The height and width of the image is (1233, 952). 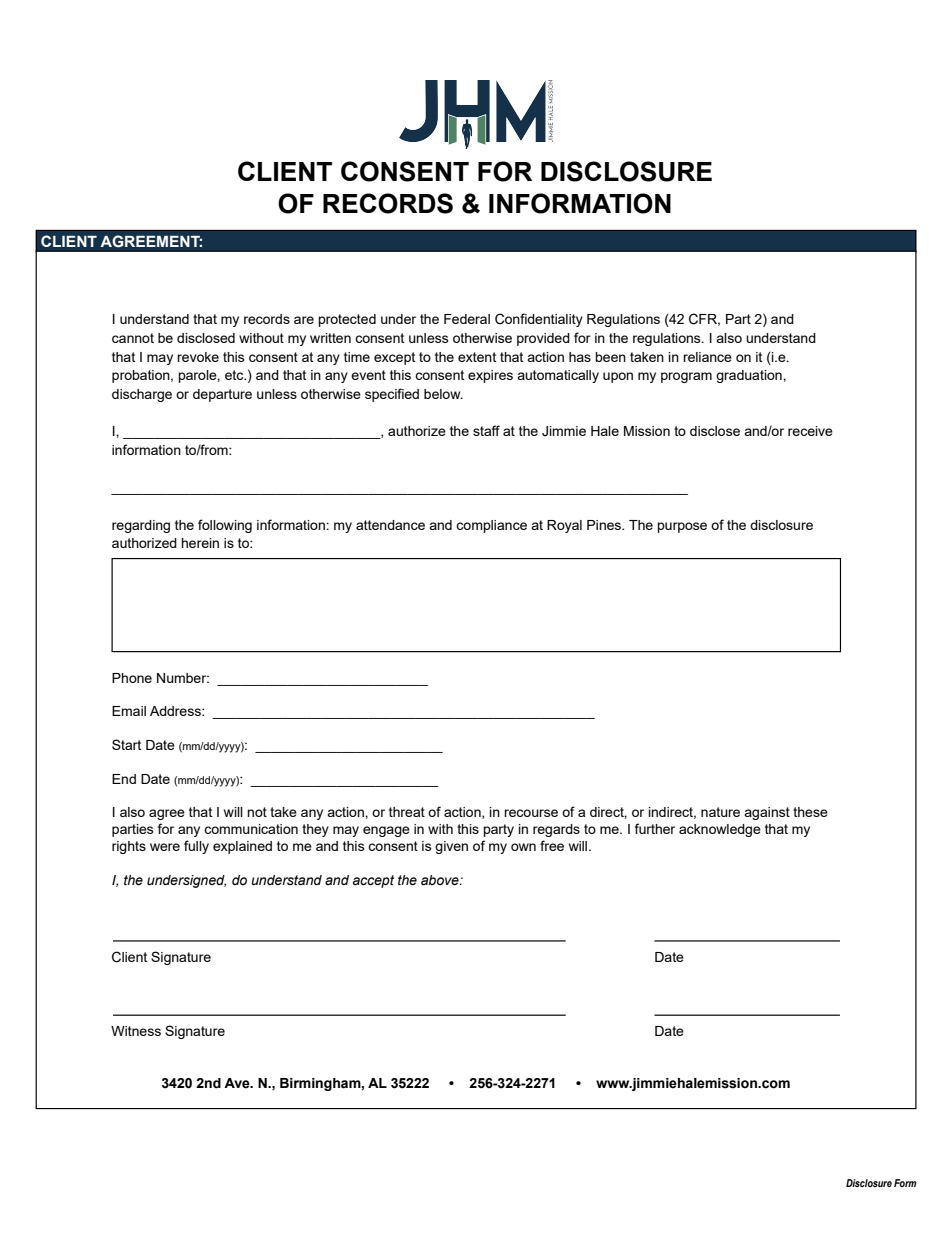 What do you see at coordinates (491, 526) in the image?
I see `compliance` at bounding box center [491, 526].
